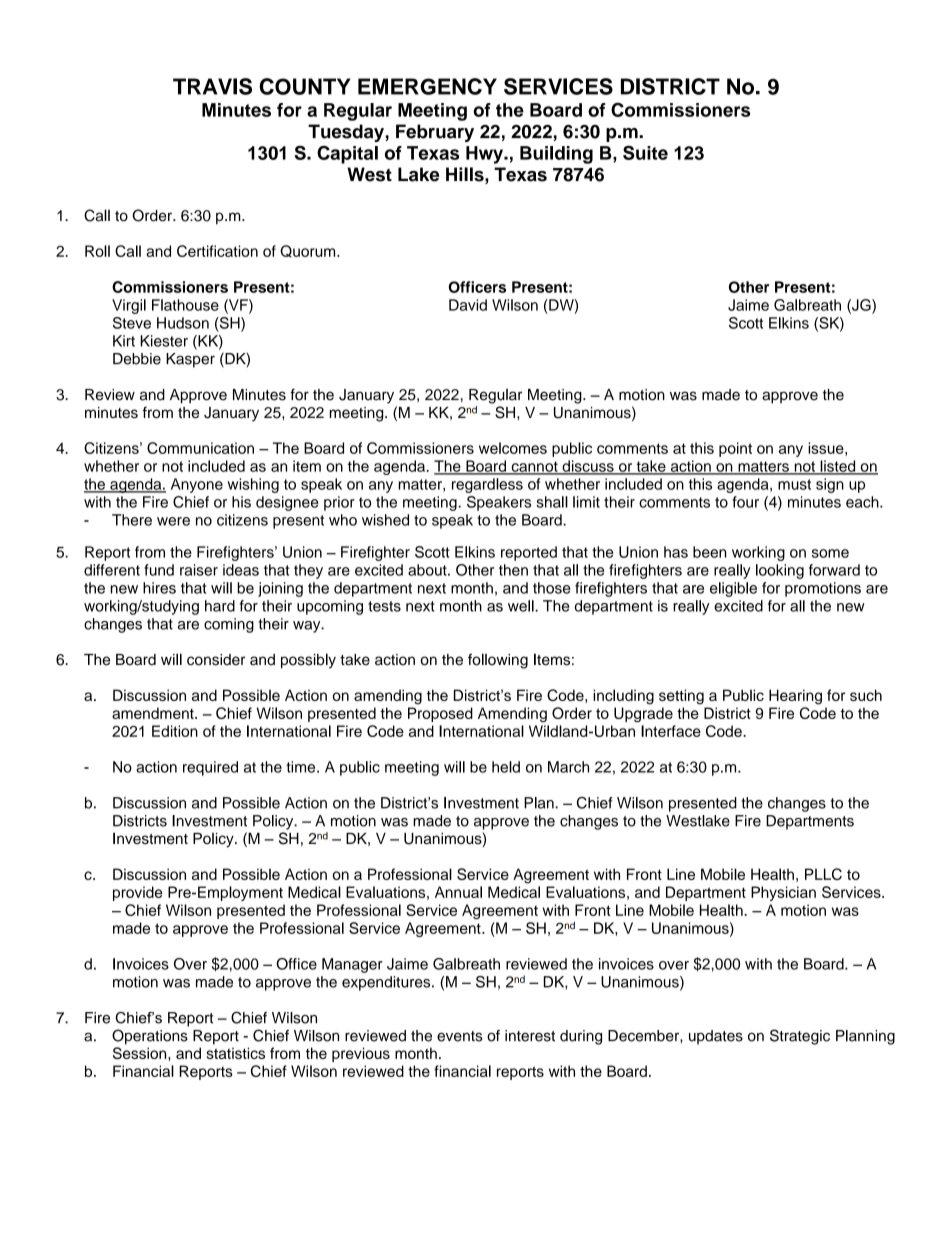  I want to click on then, so click(513, 570).
